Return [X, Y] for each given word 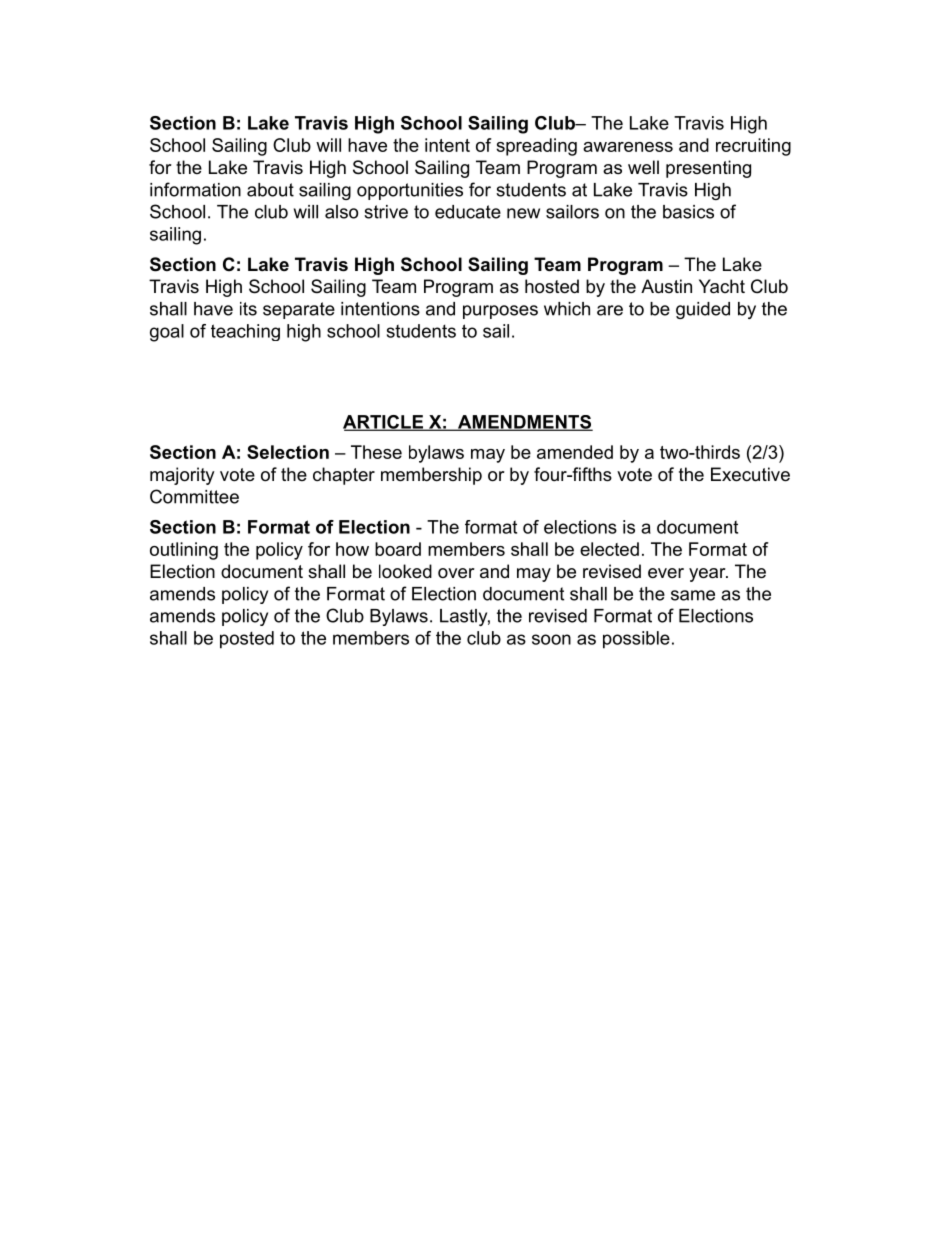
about [270, 190]
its [248, 309]
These [376, 452]
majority [182, 476]
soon [551, 639]
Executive [750, 474]
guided [703, 310]
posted [247, 640]
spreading [536, 147]
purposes [500, 312]
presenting [708, 169]
